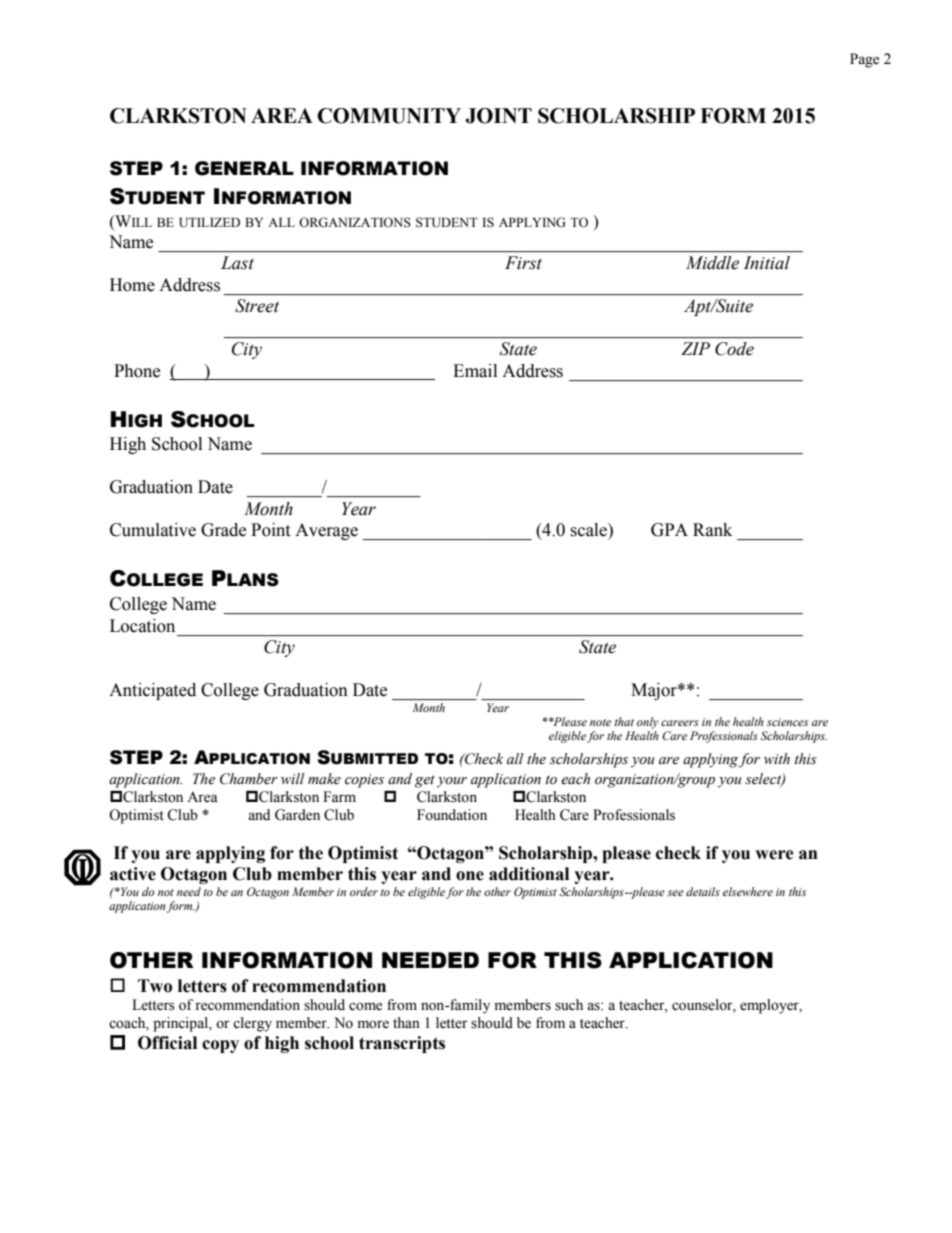 The width and height of the document is (952, 1233). I want to click on GENERAL, so click(244, 168).
